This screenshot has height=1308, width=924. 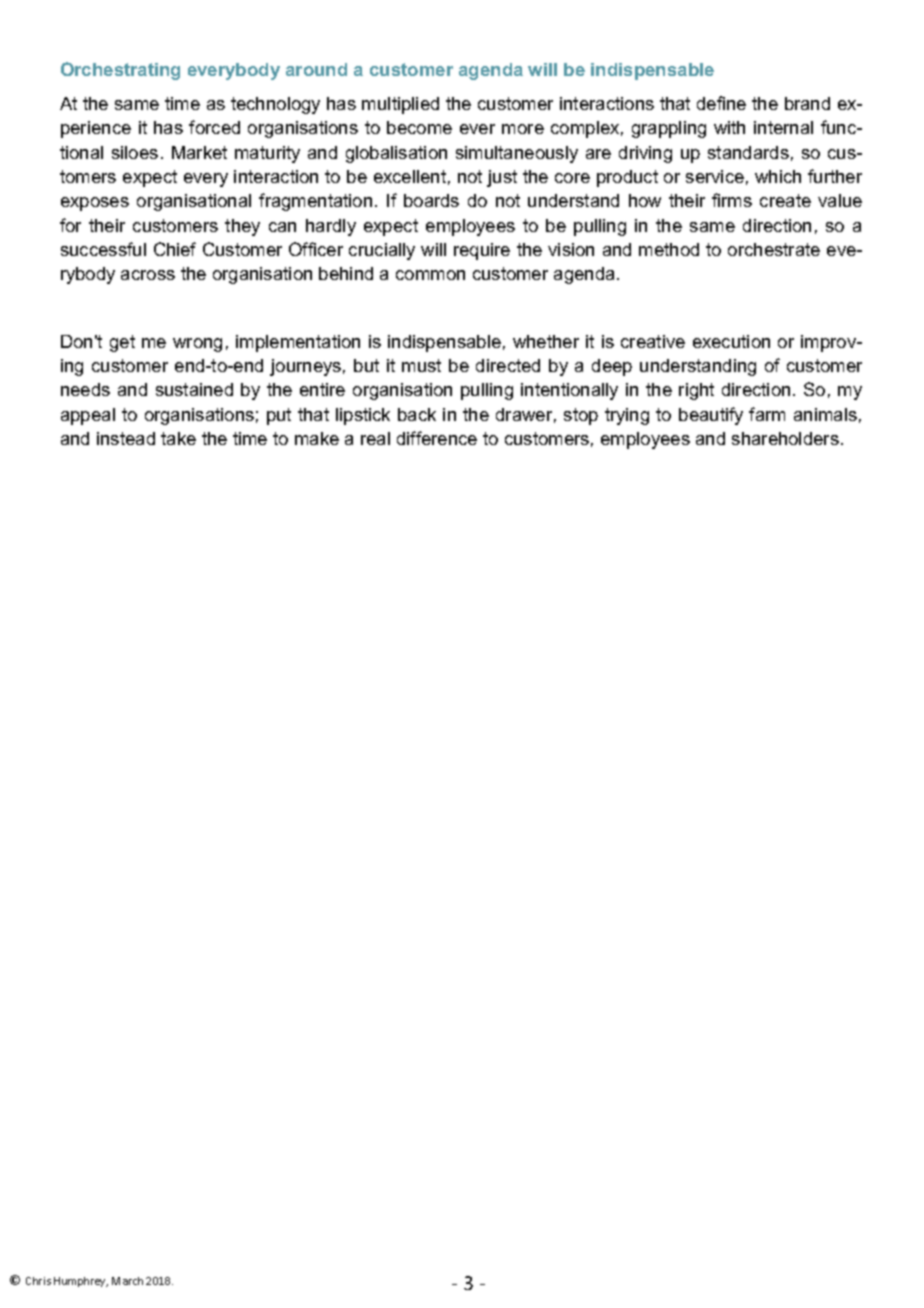 I want to click on Orchestrating, so click(x=120, y=71).
